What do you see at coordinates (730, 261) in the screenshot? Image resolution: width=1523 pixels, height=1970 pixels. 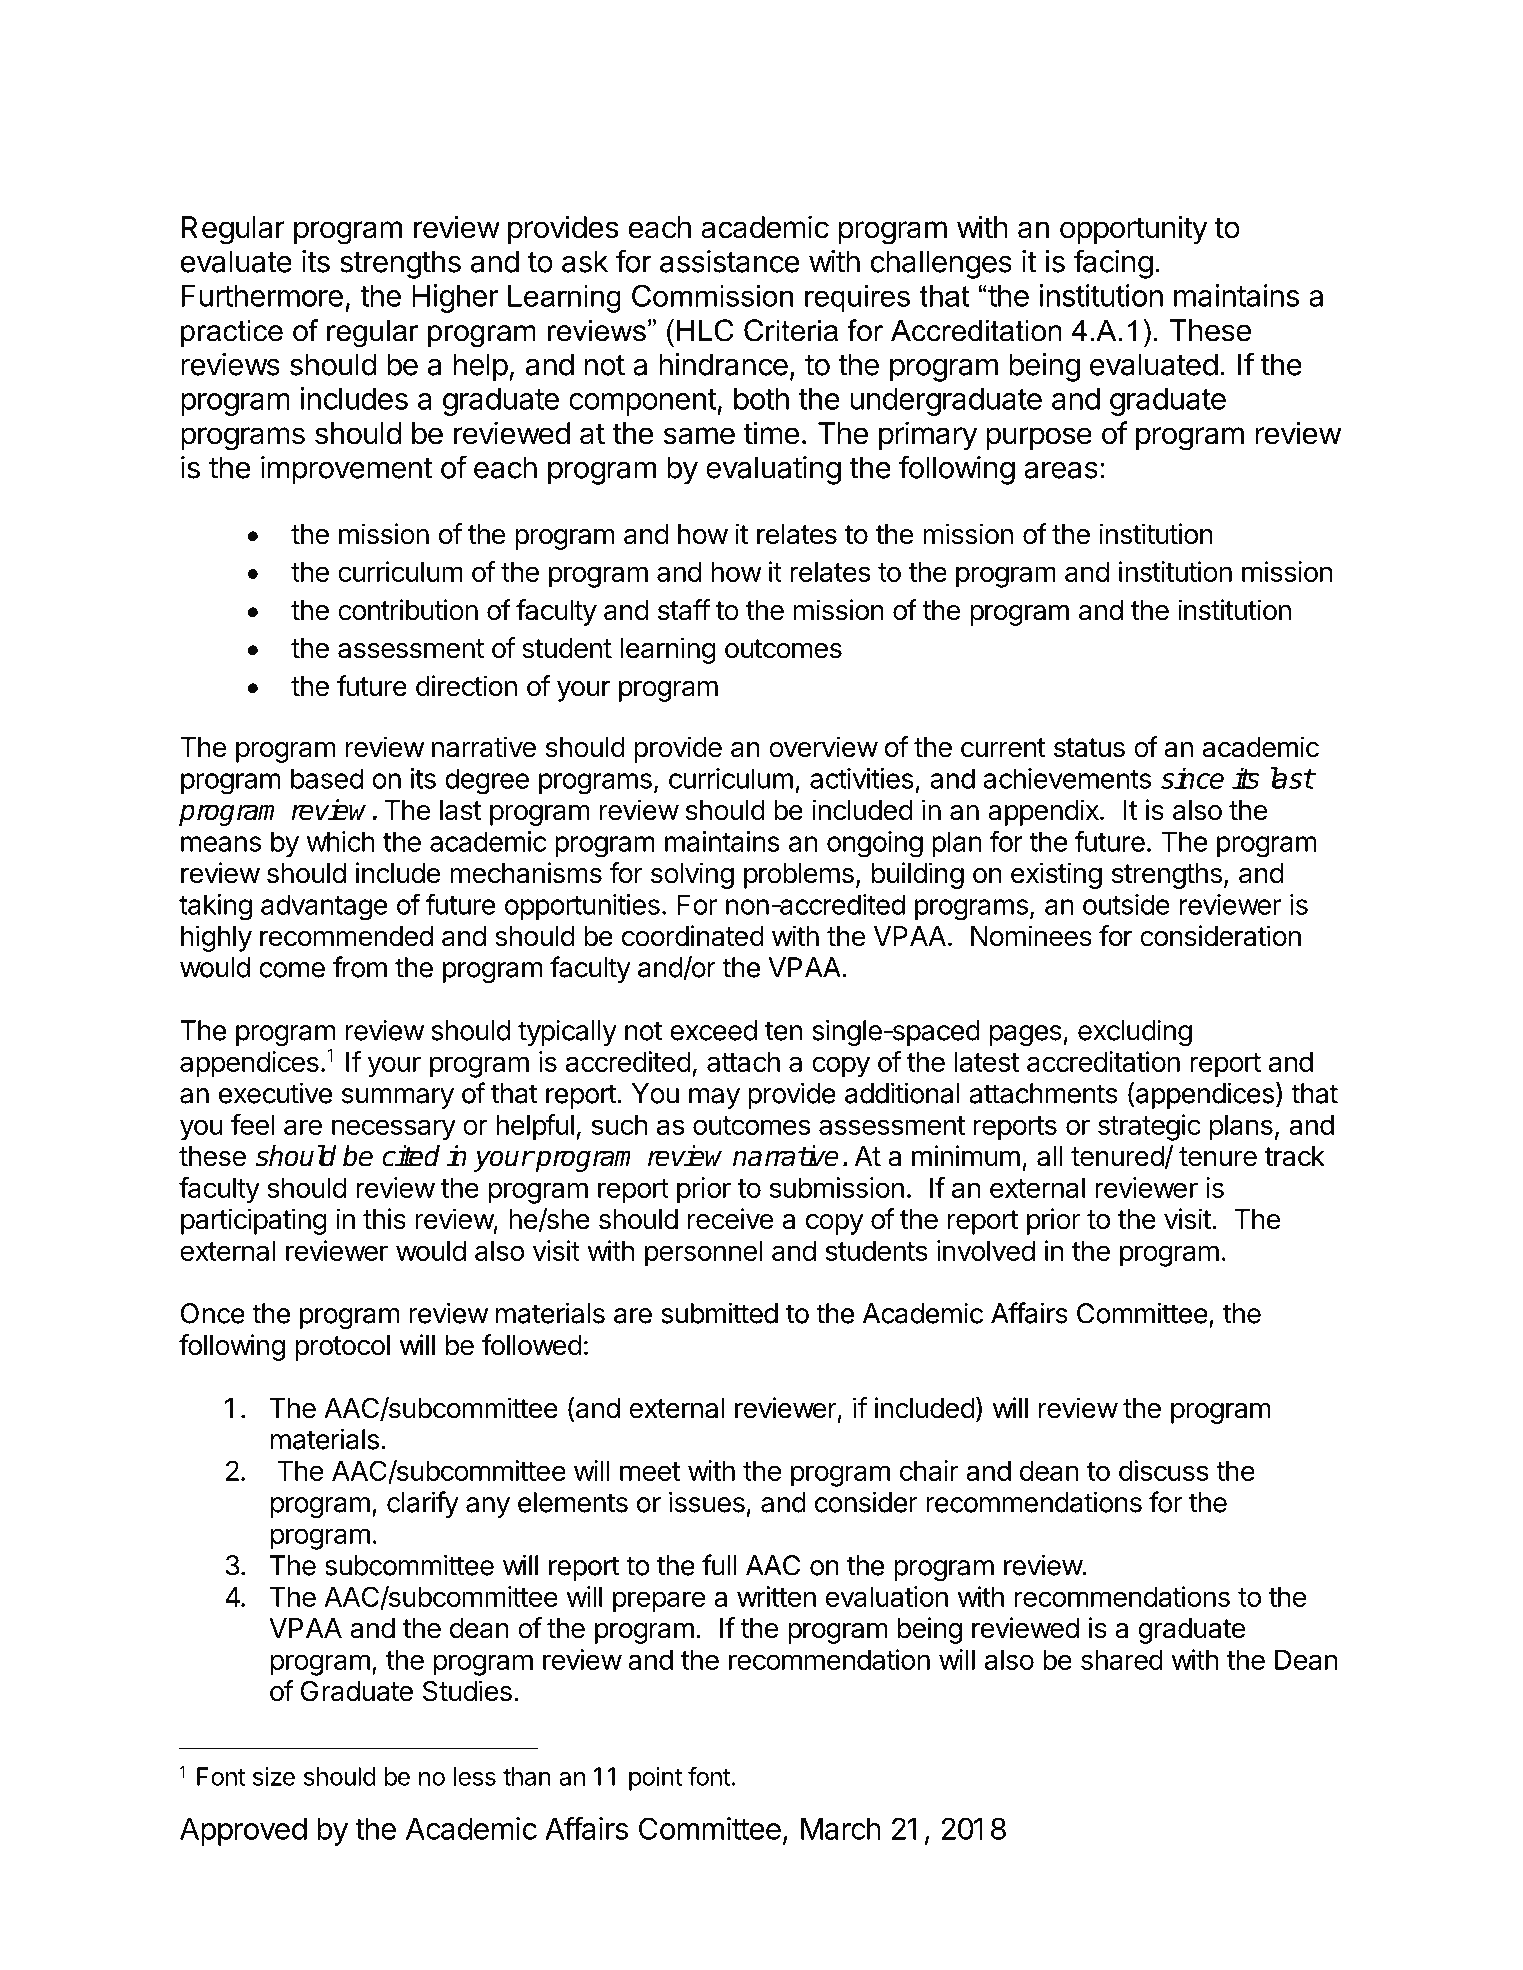 I see `assistance` at bounding box center [730, 261].
